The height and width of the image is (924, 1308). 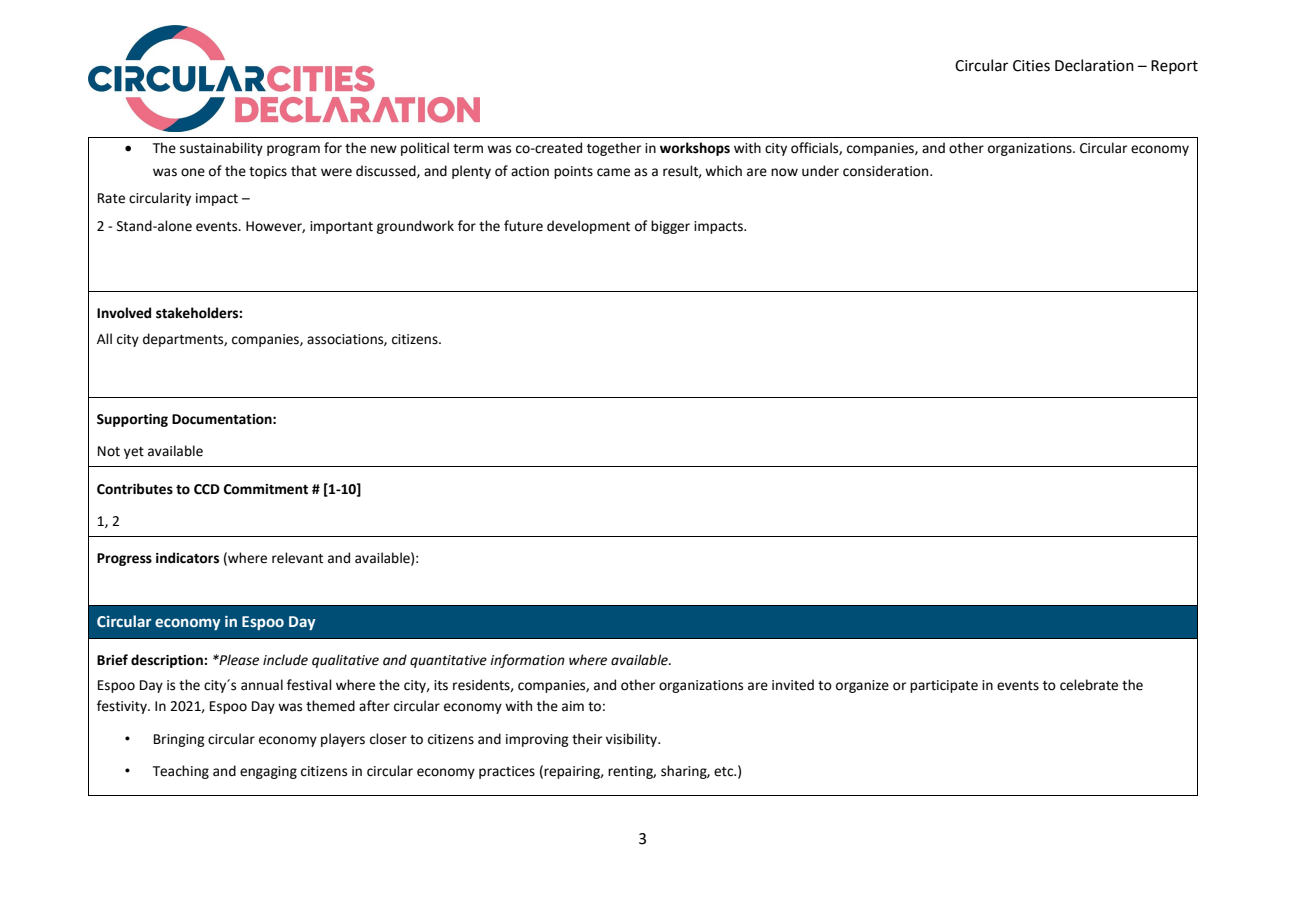 I want to click on participate, so click(x=944, y=686).
